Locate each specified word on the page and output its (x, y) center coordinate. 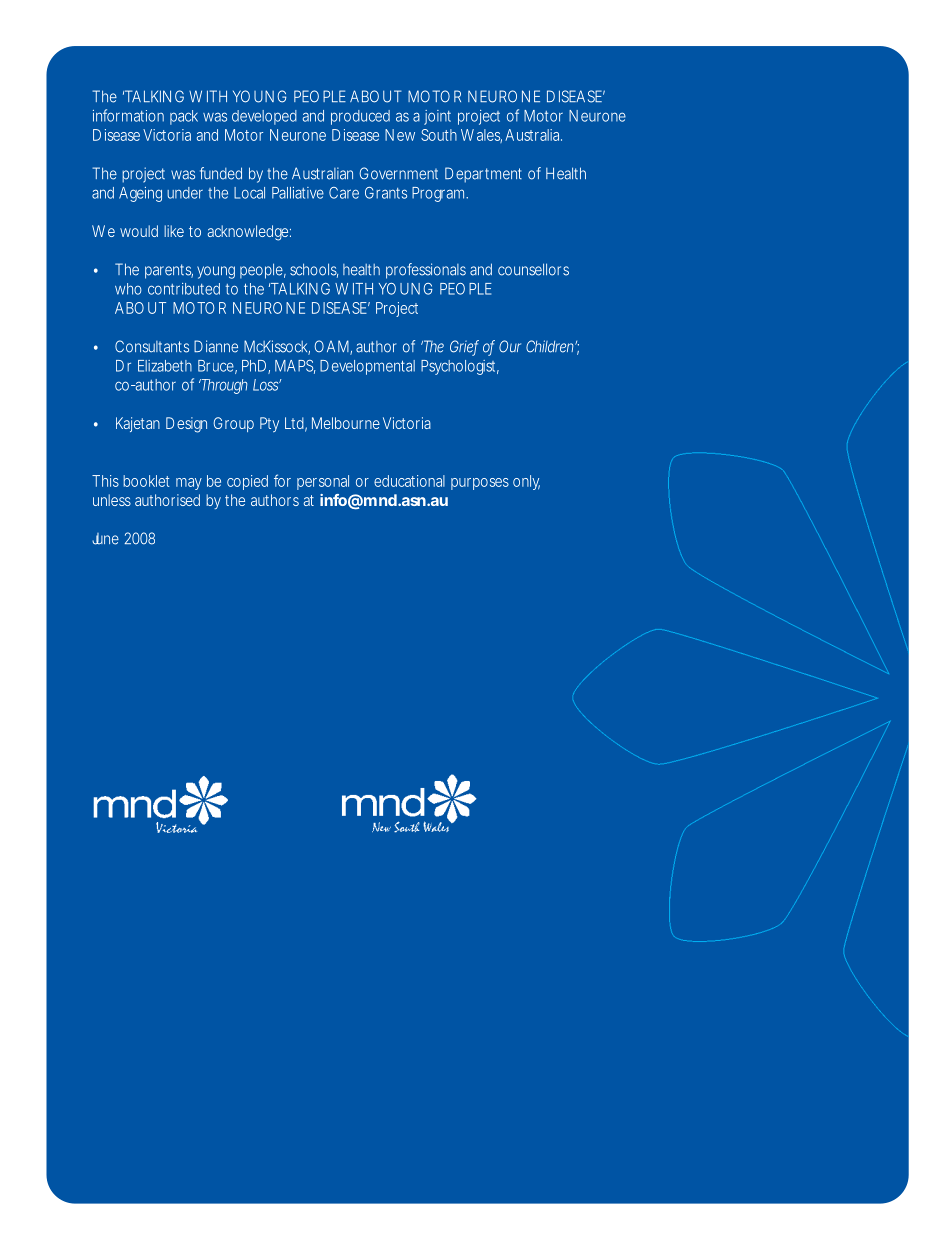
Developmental (367, 367)
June (105, 539)
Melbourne (346, 423)
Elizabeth (165, 366)
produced (360, 117)
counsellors (533, 269)
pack (184, 117)
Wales (481, 136)
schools (314, 270)
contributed (184, 289)
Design (186, 425)
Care (344, 193)
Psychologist (460, 367)
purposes (480, 484)
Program (438, 194)
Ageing (140, 194)
